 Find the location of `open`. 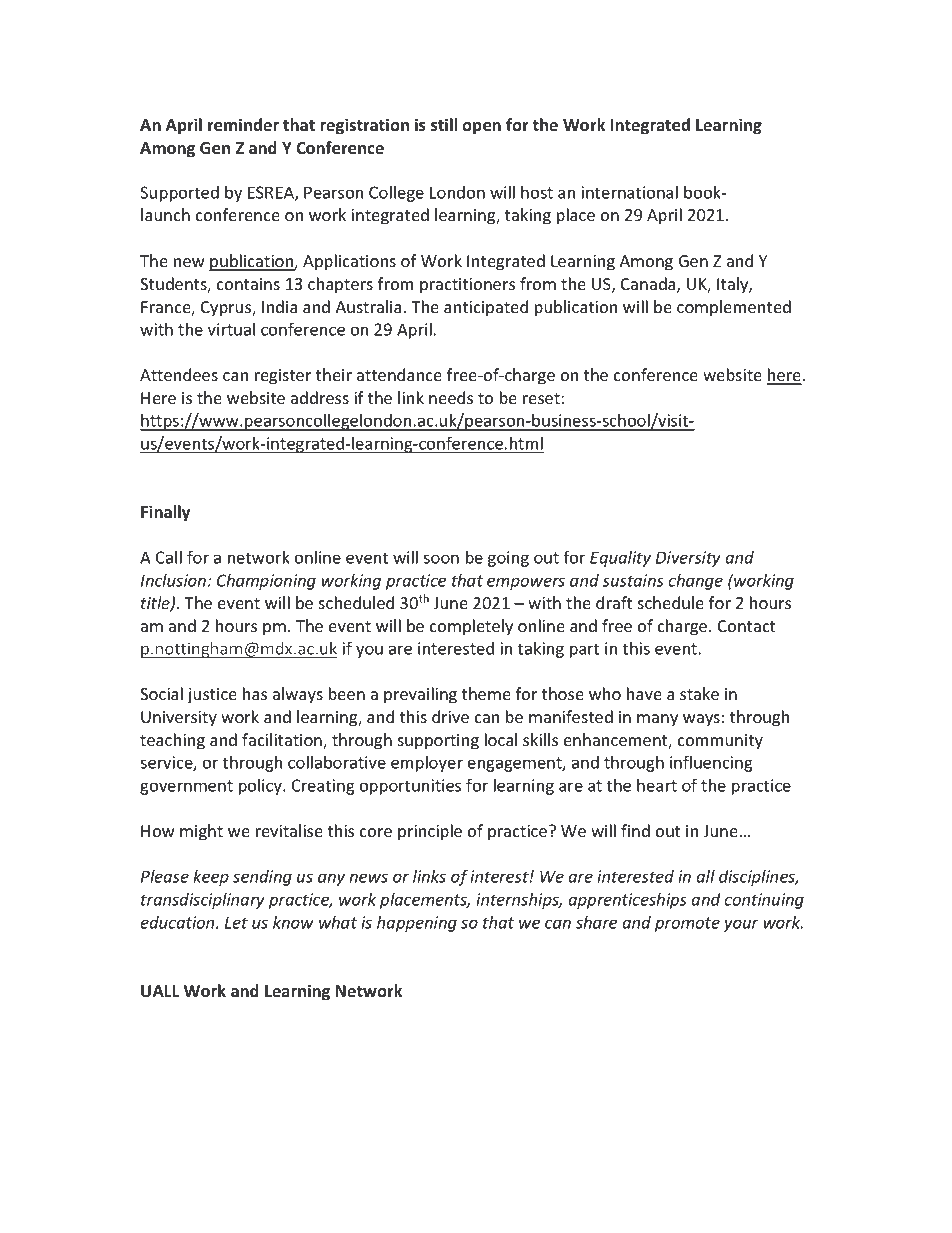

open is located at coordinates (481, 128).
